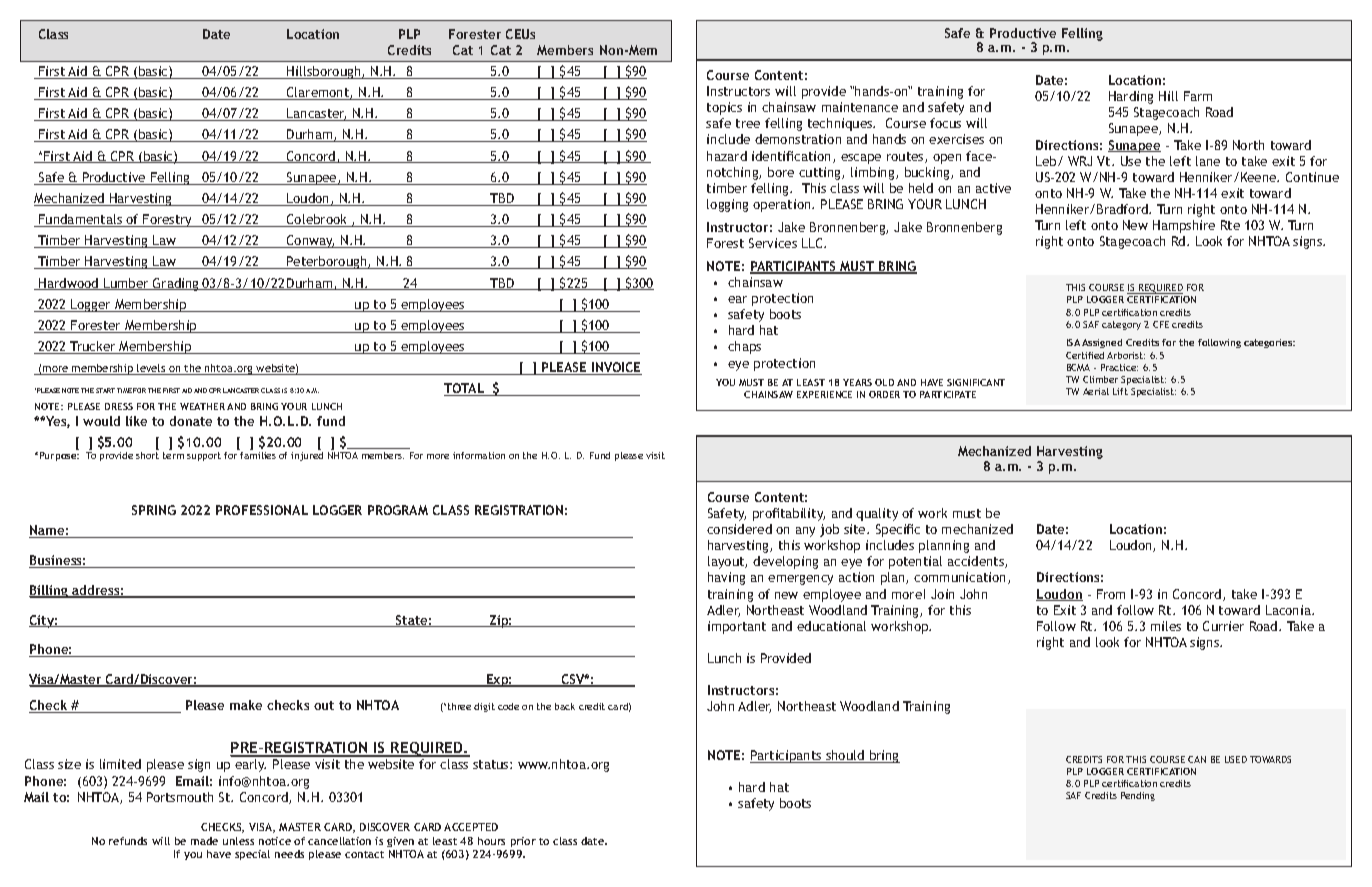 Image resolution: width=1372 pixels, height=887 pixels. What do you see at coordinates (1120, 391) in the screenshot?
I see `Lift` at bounding box center [1120, 391].
